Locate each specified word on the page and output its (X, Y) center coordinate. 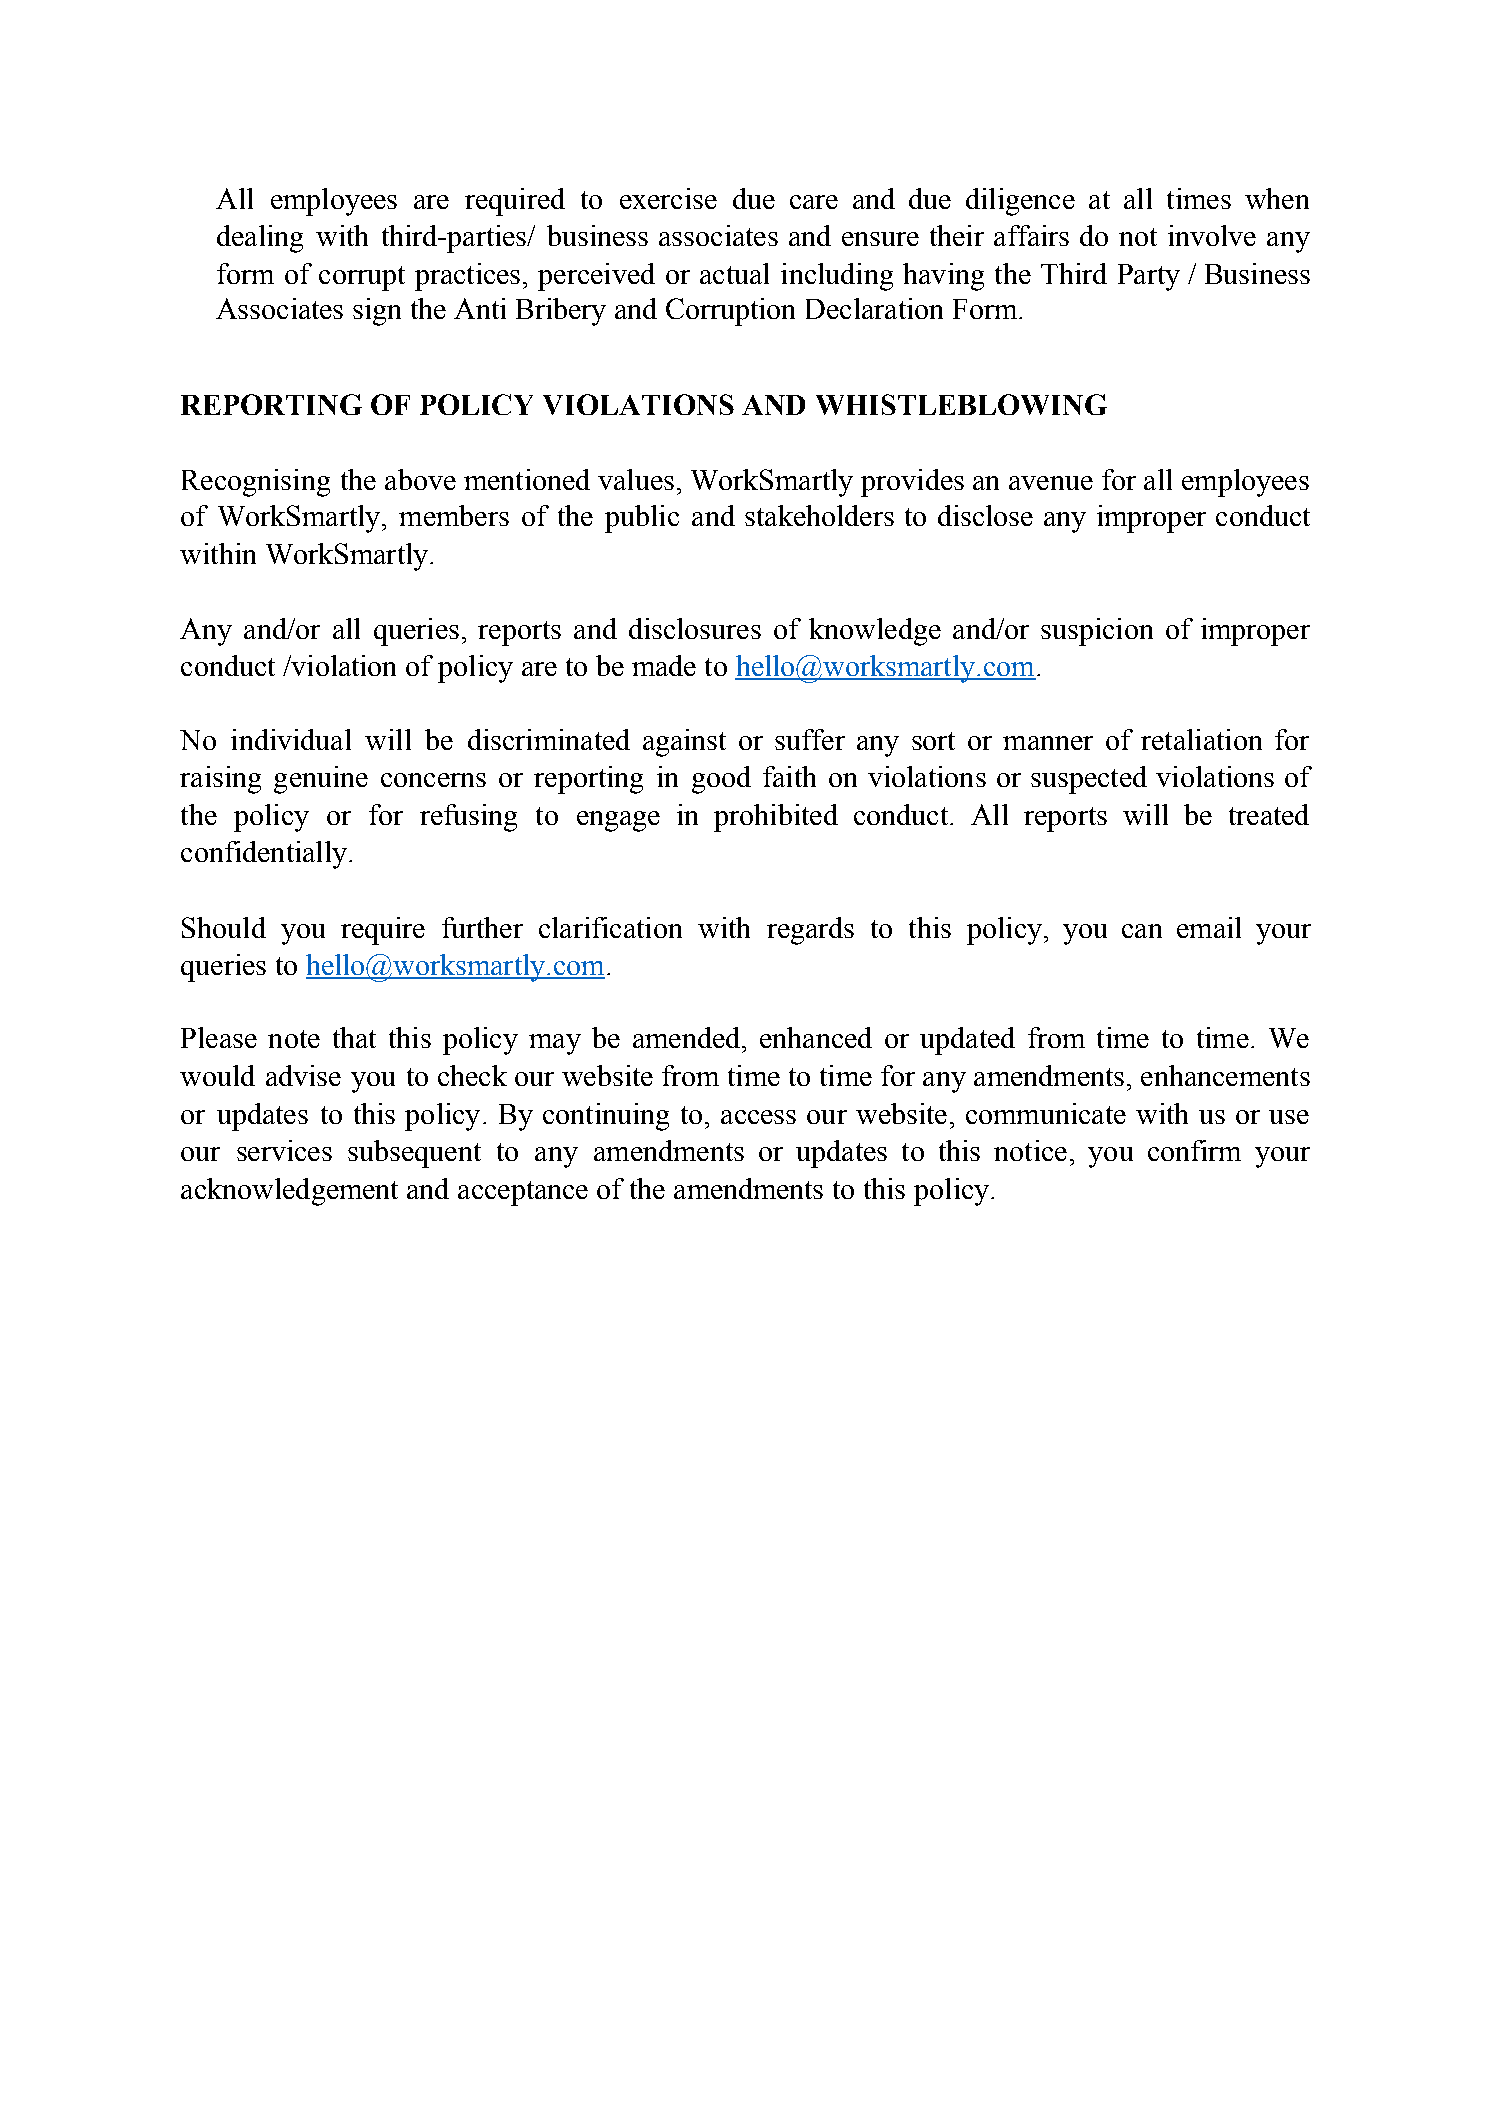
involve (1212, 235)
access (758, 1117)
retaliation (1201, 739)
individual (291, 739)
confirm (1194, 1150)
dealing (260, 239)
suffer (810, 739)
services (284, 1150)
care (814, 202)
